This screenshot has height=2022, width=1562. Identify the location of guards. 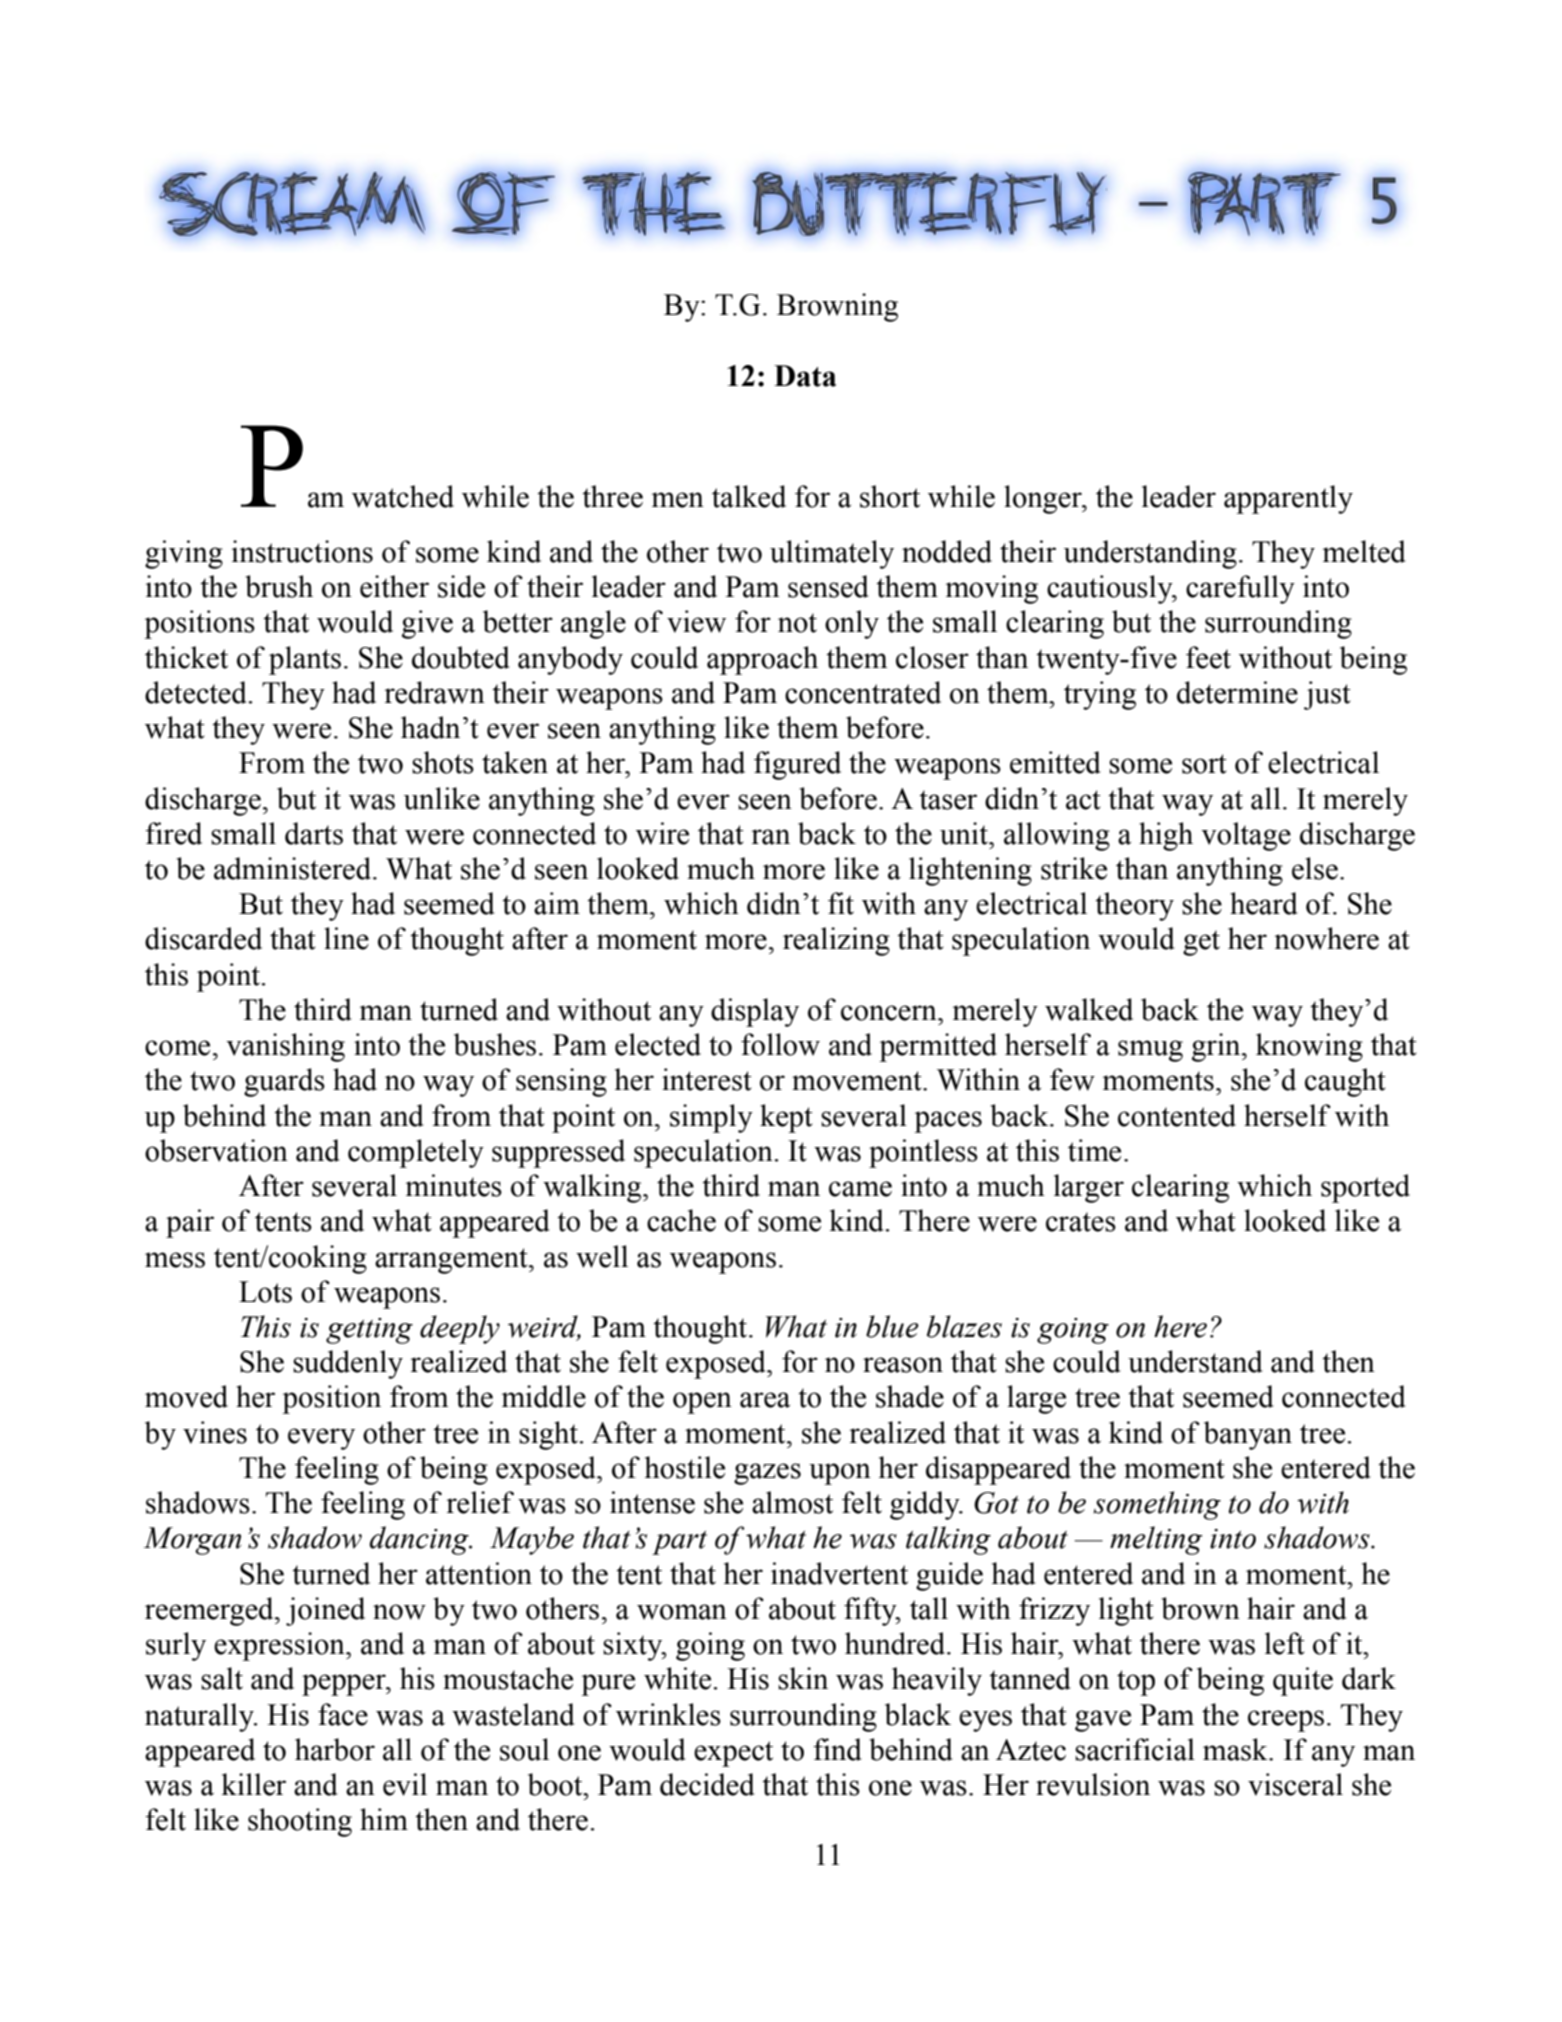
(284, 1082).
